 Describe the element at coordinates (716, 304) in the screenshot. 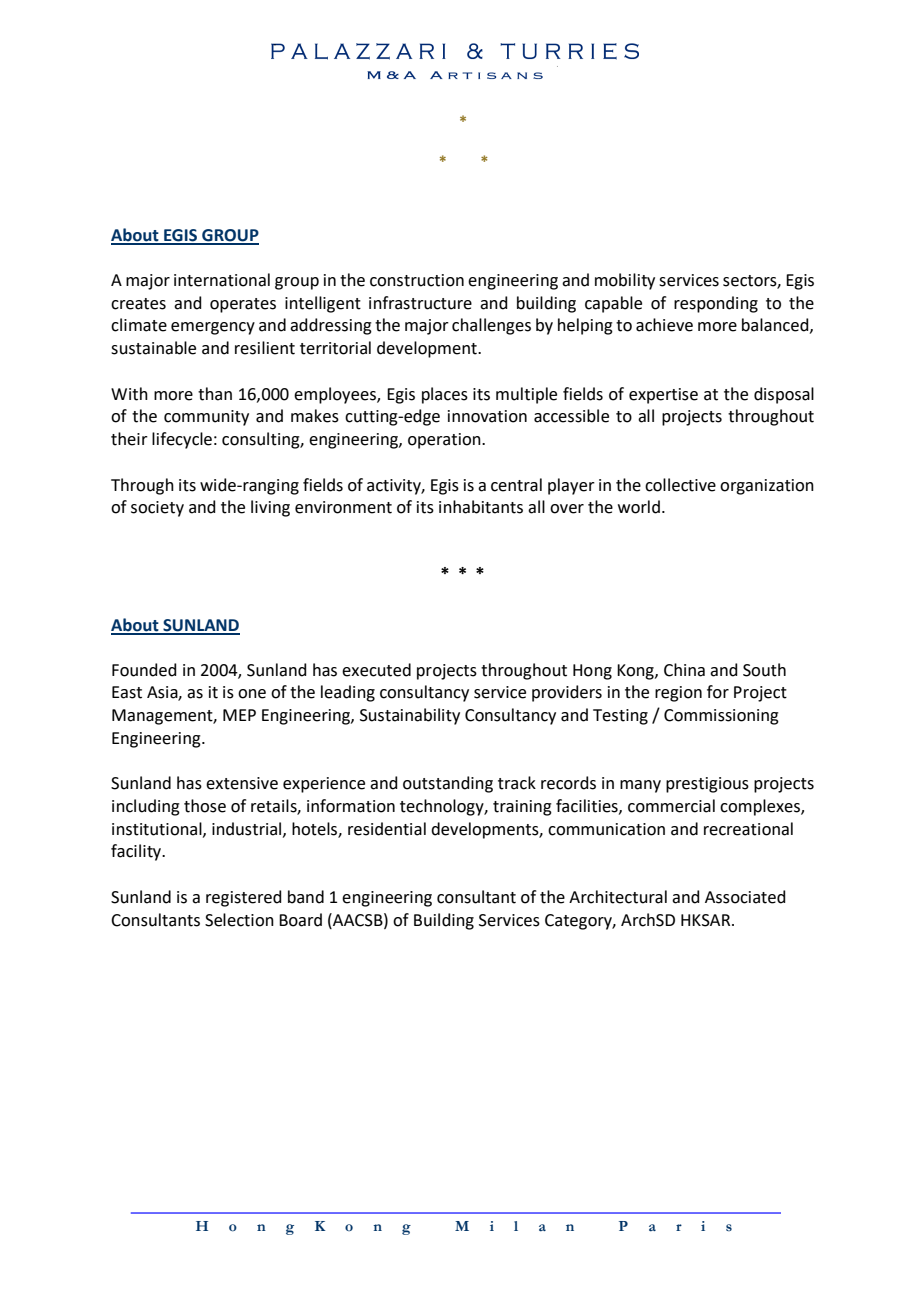

I see `responding` at that location.
